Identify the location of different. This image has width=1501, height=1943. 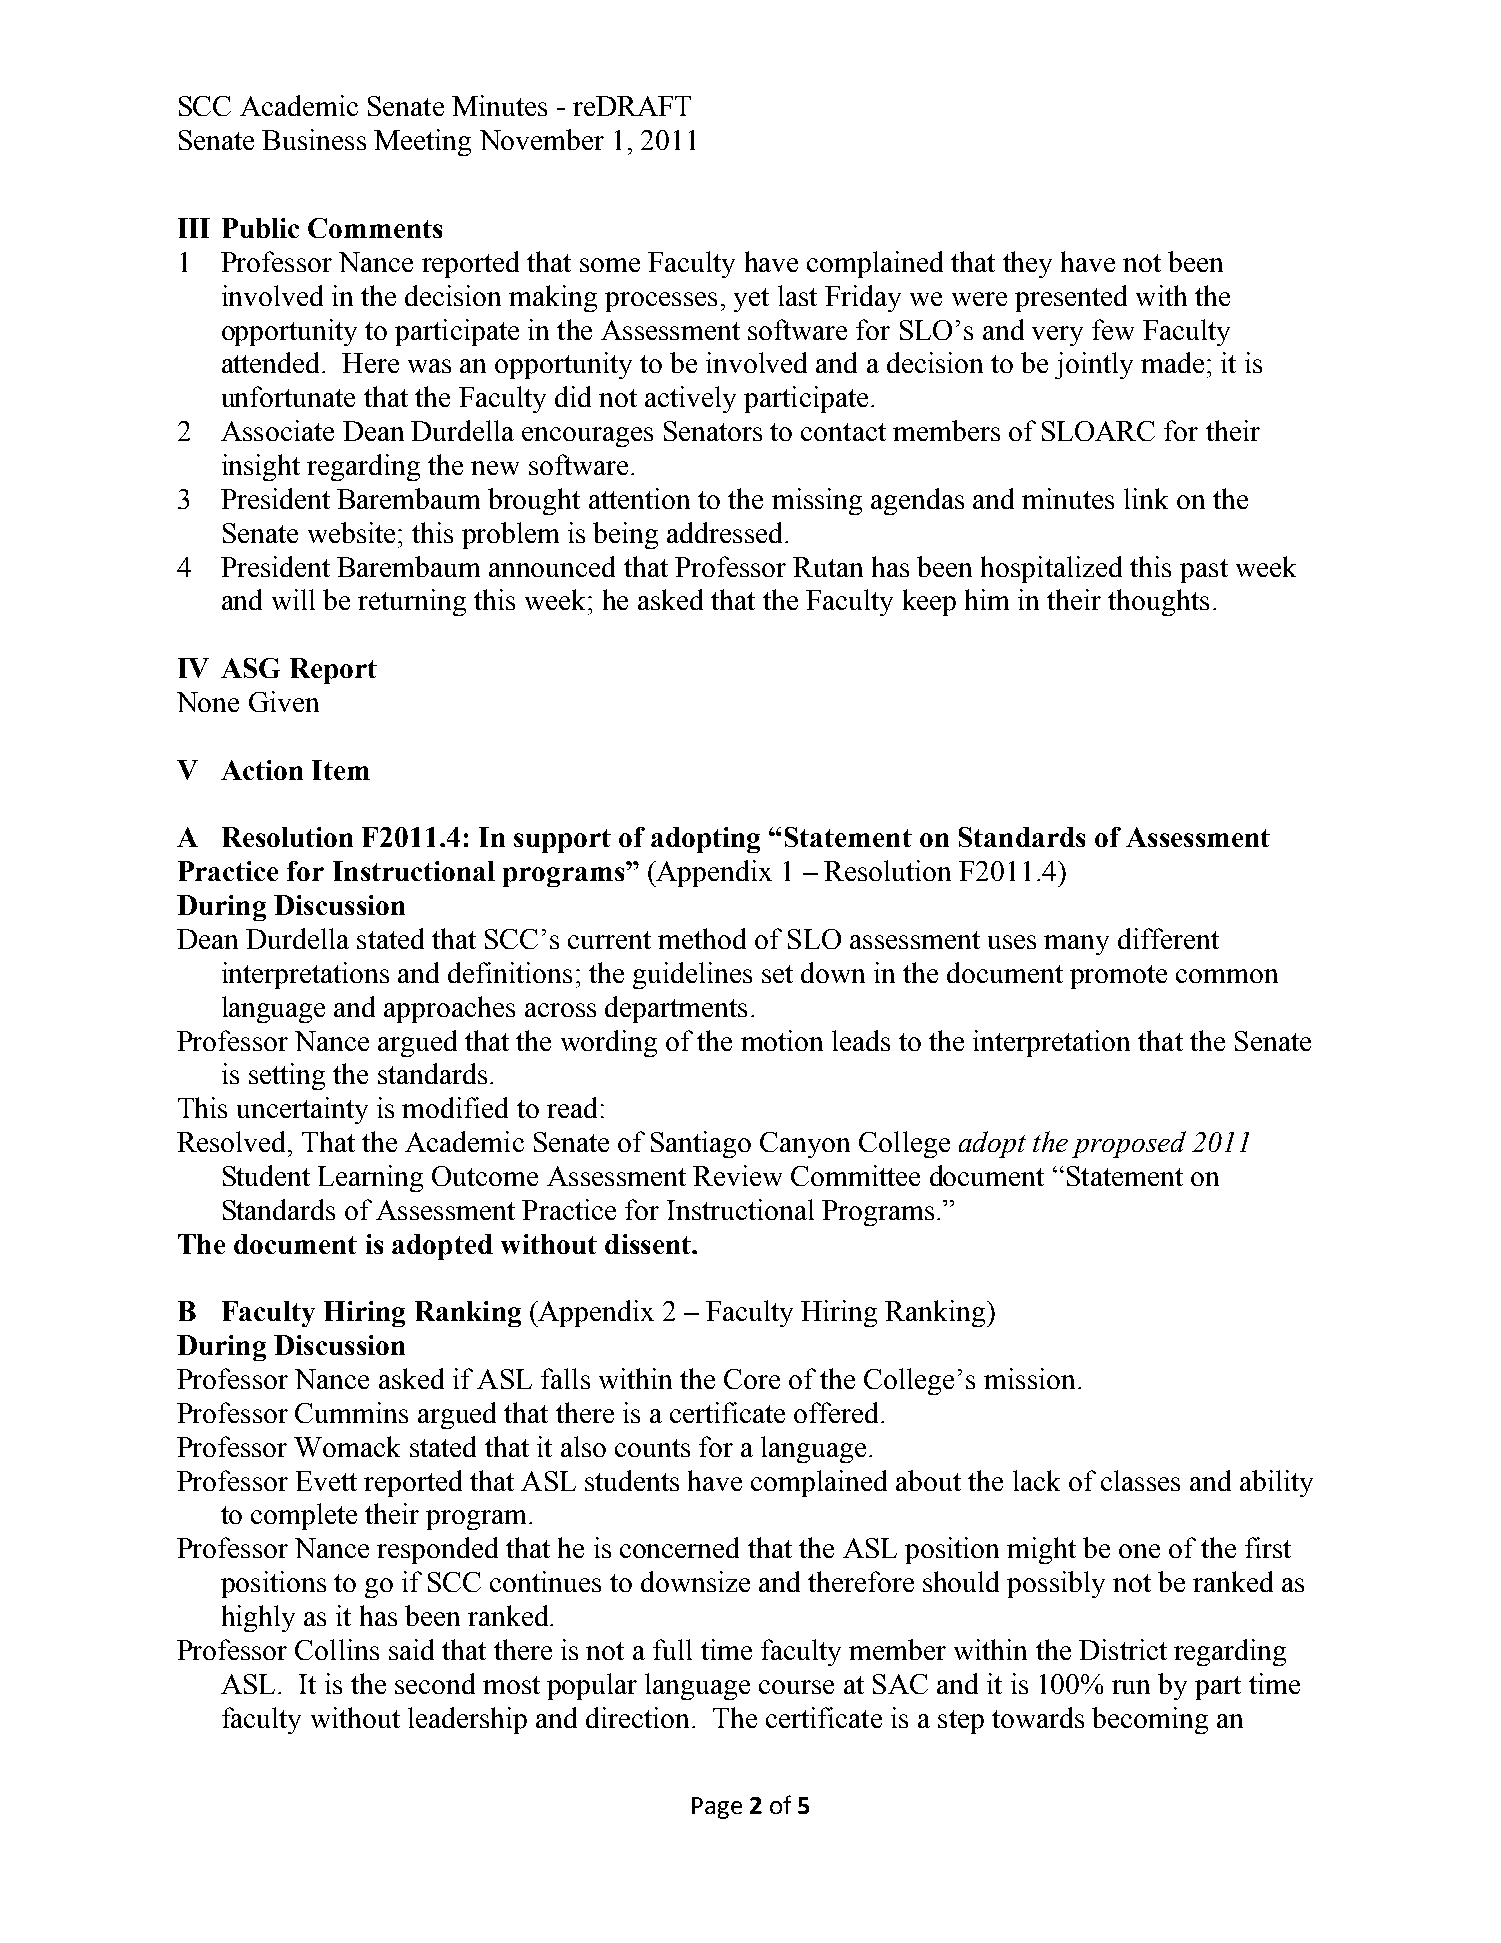
(1168, 938).
